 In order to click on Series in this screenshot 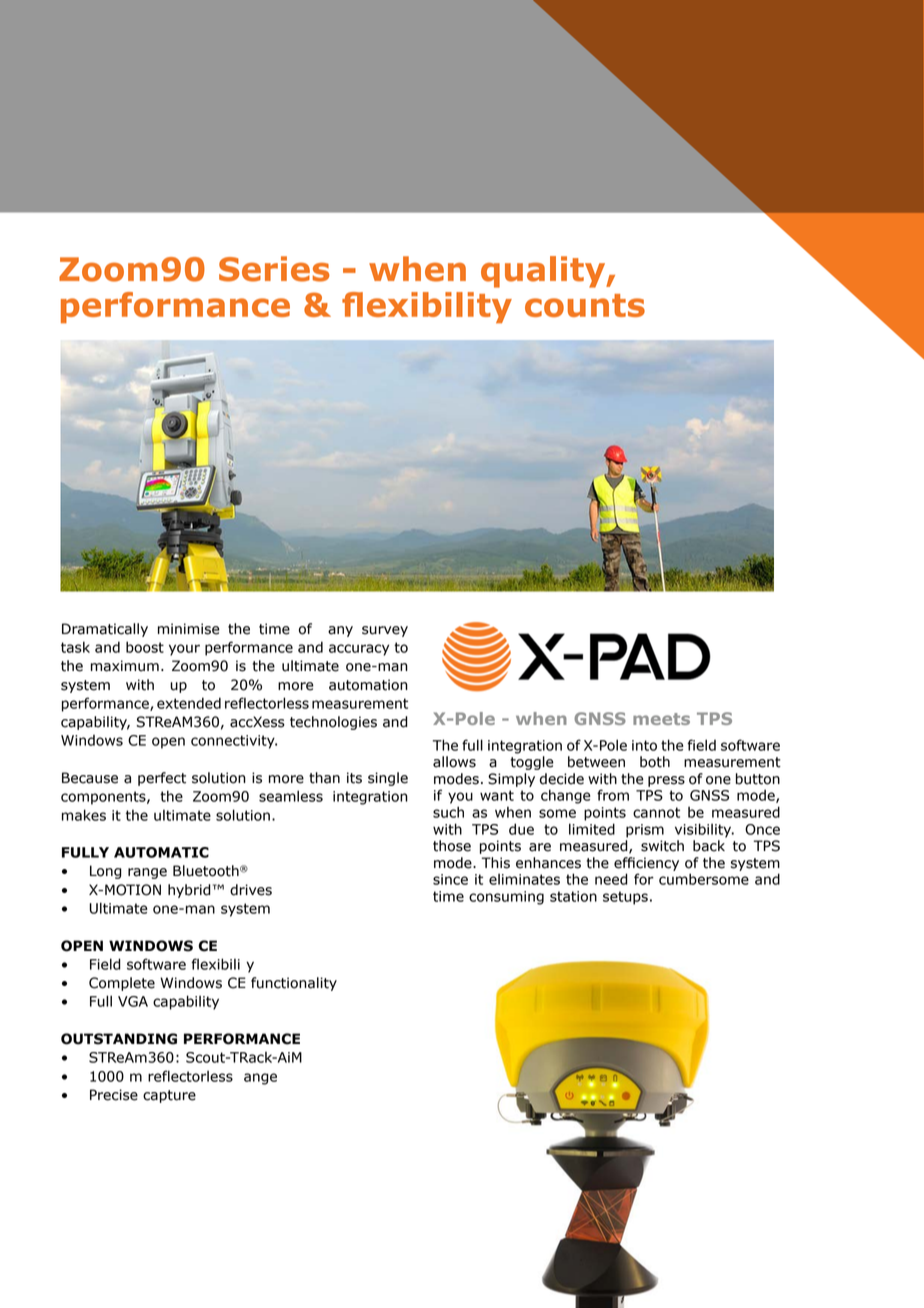, I will do `click(274, 269)`.
